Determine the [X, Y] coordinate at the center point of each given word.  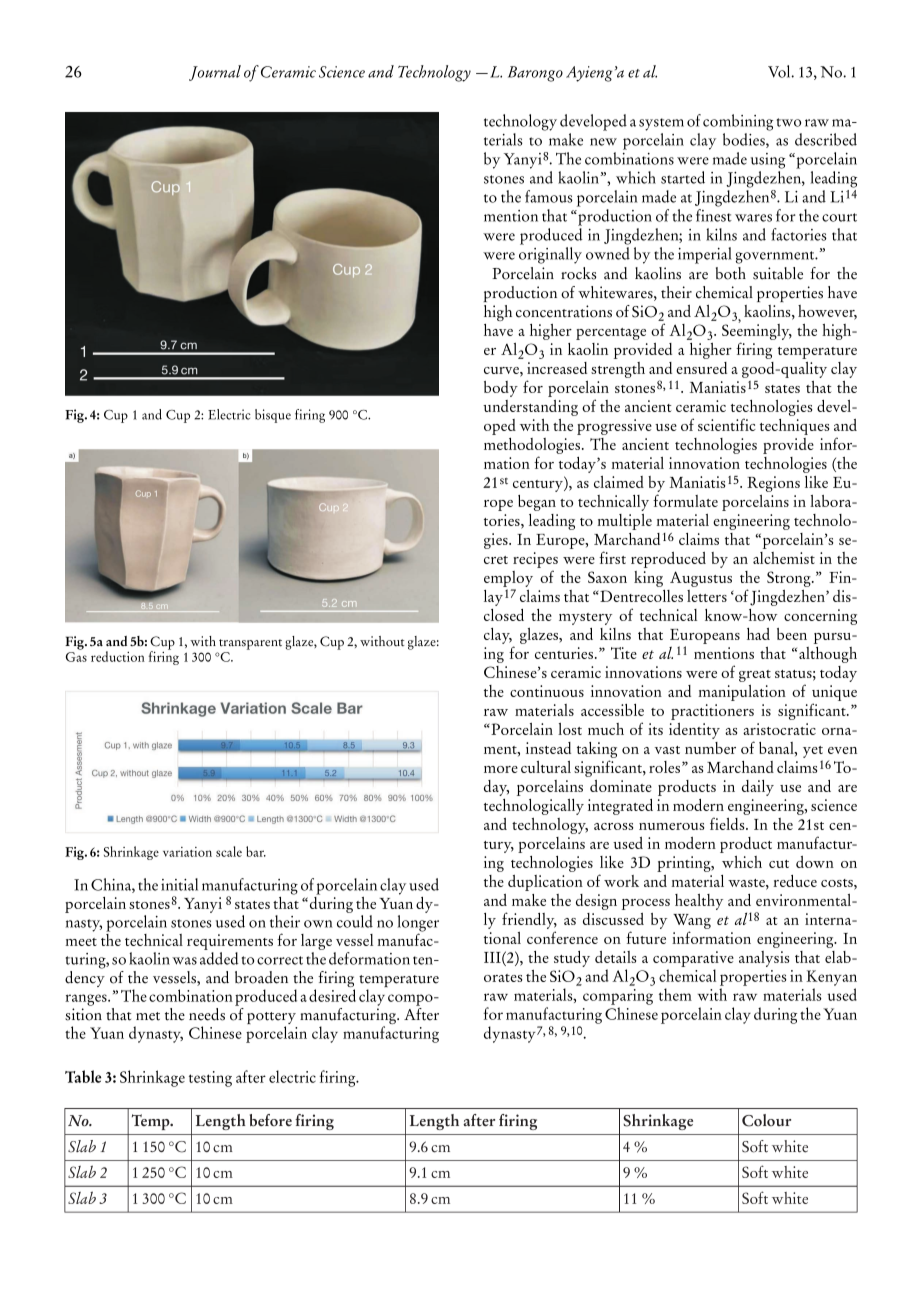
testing [210, 1079]
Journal [215, 73]
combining [738, 122]
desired [332, 995]
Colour [766, 1120]
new [603, 142]
